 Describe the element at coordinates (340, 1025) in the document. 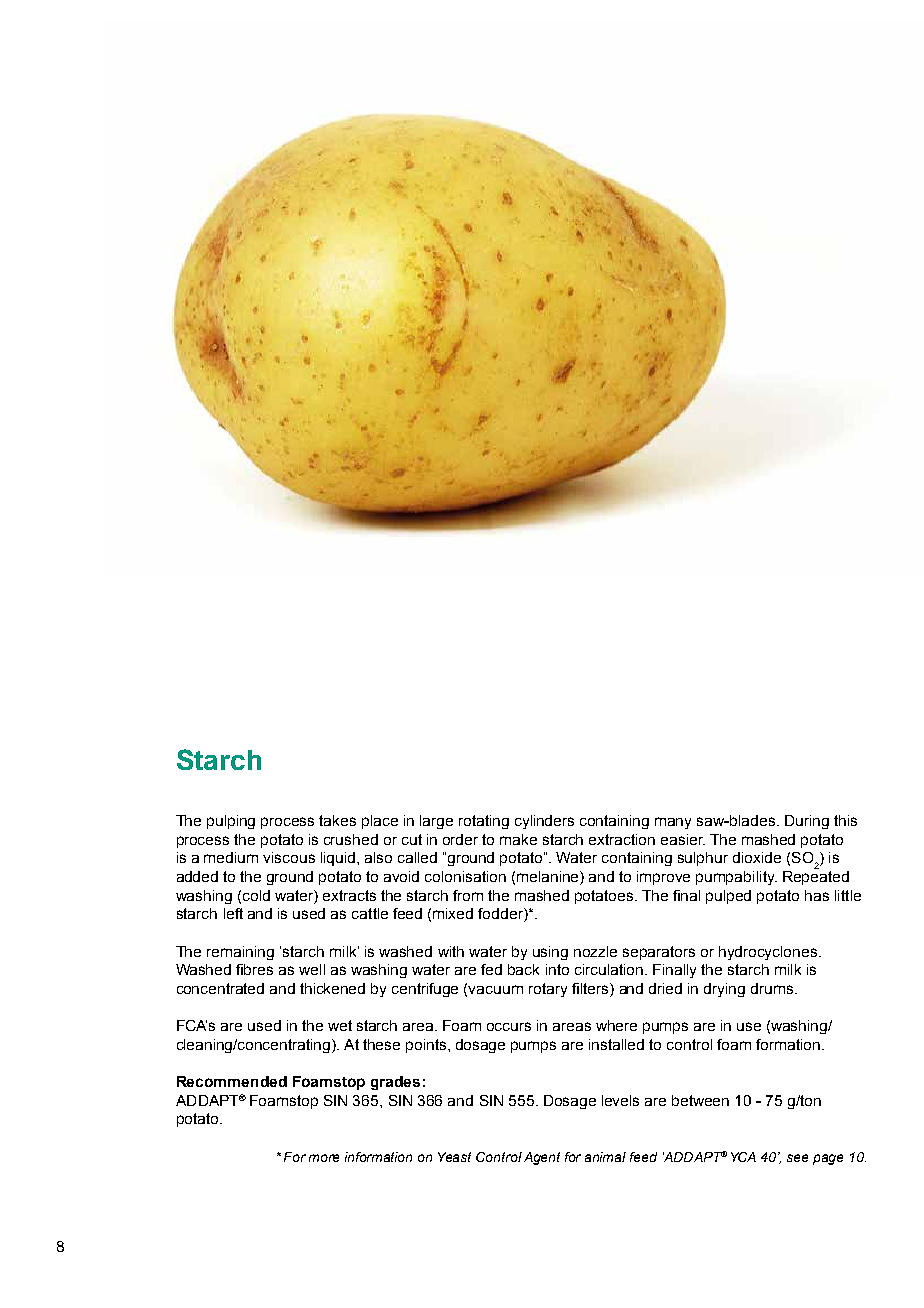

I see `wet` at that location.
